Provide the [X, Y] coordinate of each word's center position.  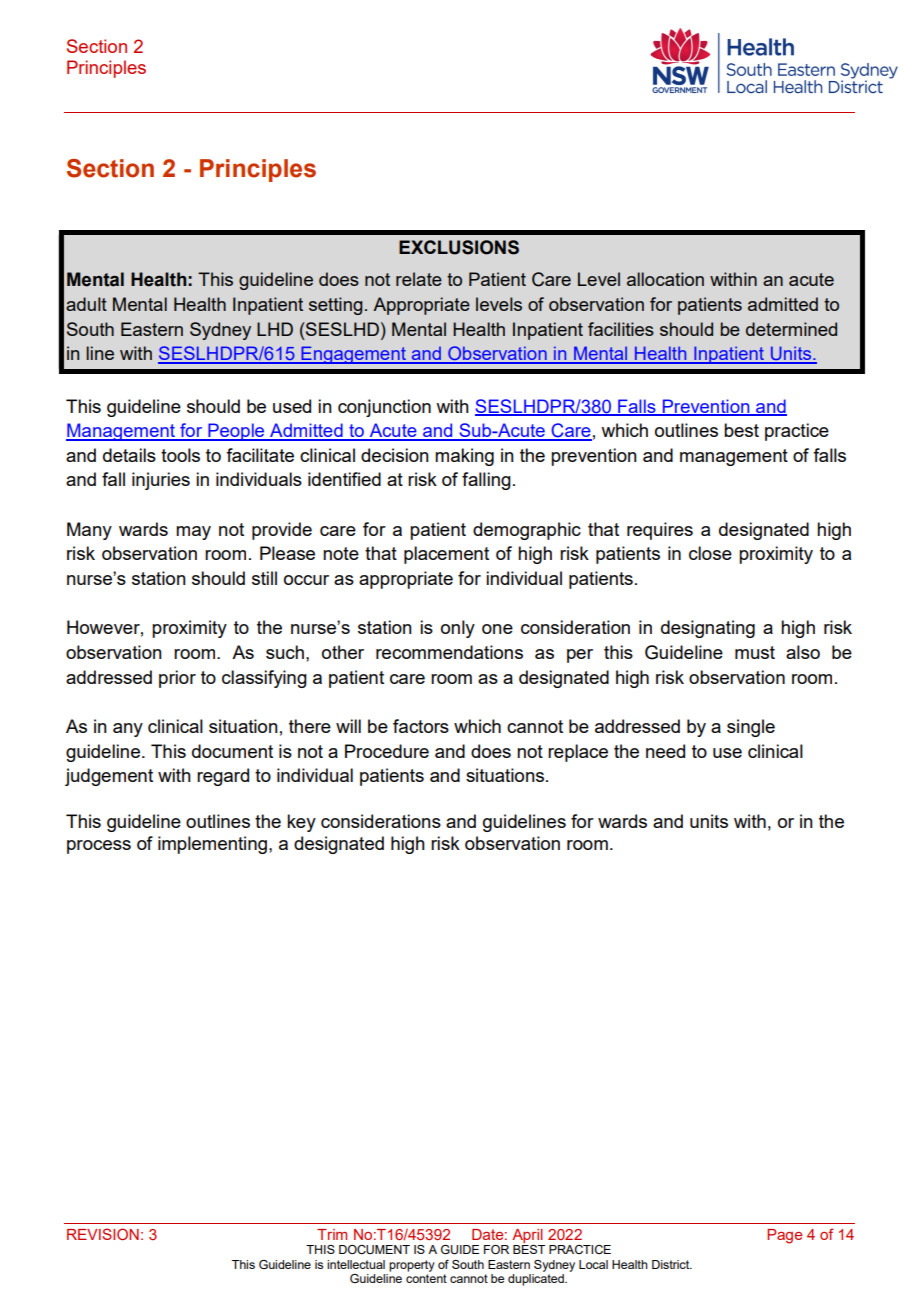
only [458, 629]
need [665, 751]
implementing [212, 845]
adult [86, 304]
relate [419, 279]
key [301, 823]
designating [708, 629]
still [264, 578]
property [412, 1266]
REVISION [103, 1234]
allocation [665, 279]
